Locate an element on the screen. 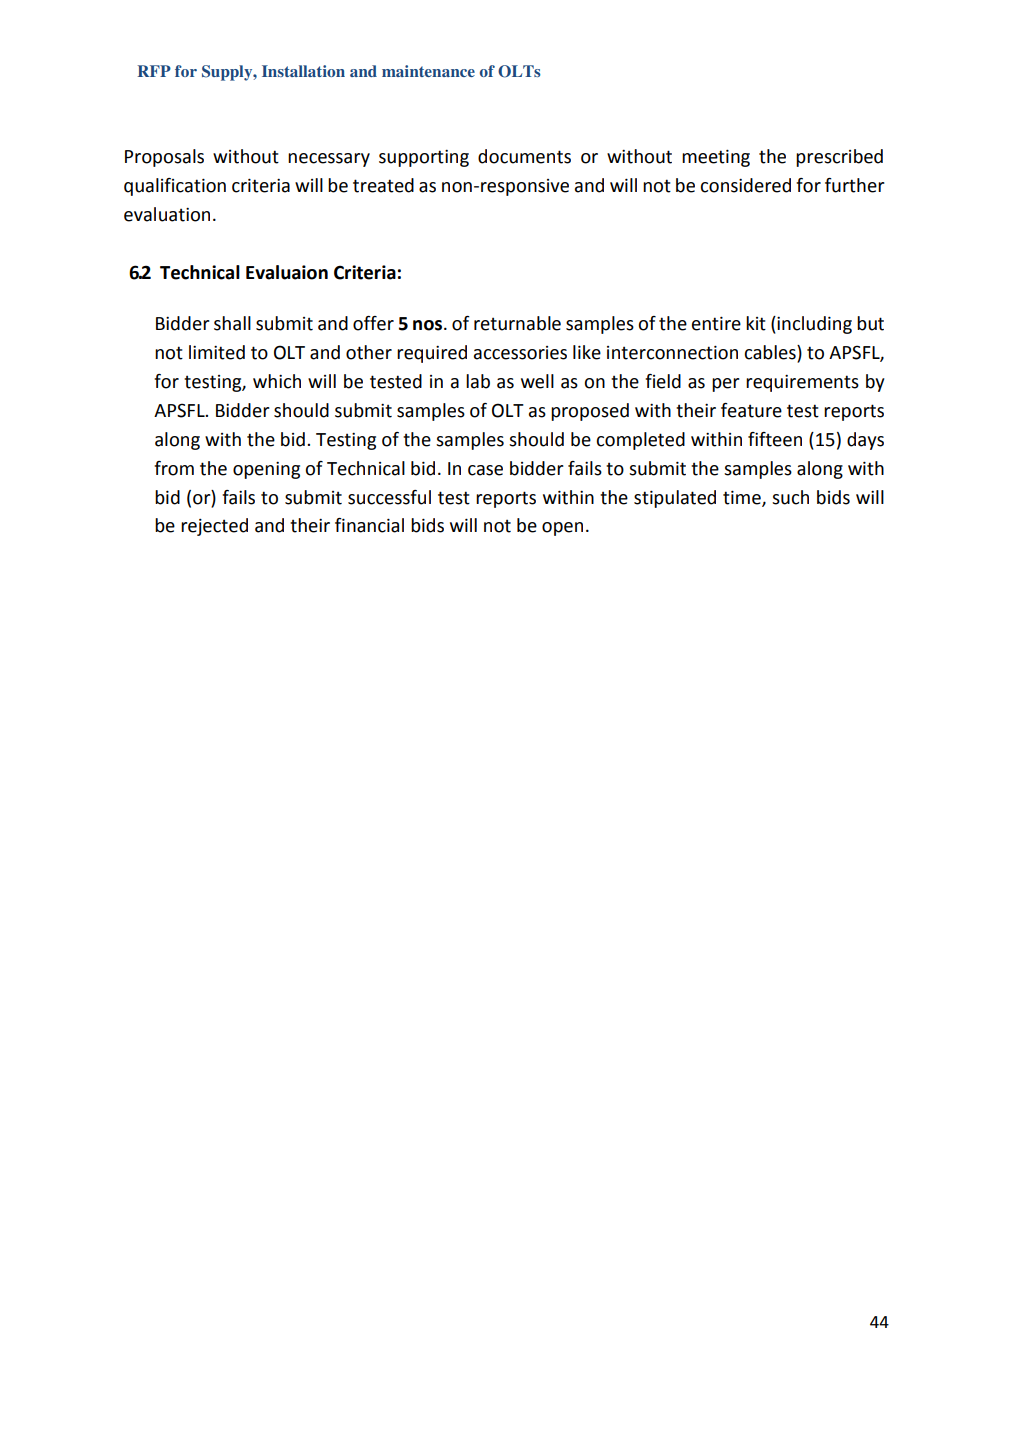 The height and width of the screenshot is (1447, 1022). shall is located at coordinates (232, 323).
